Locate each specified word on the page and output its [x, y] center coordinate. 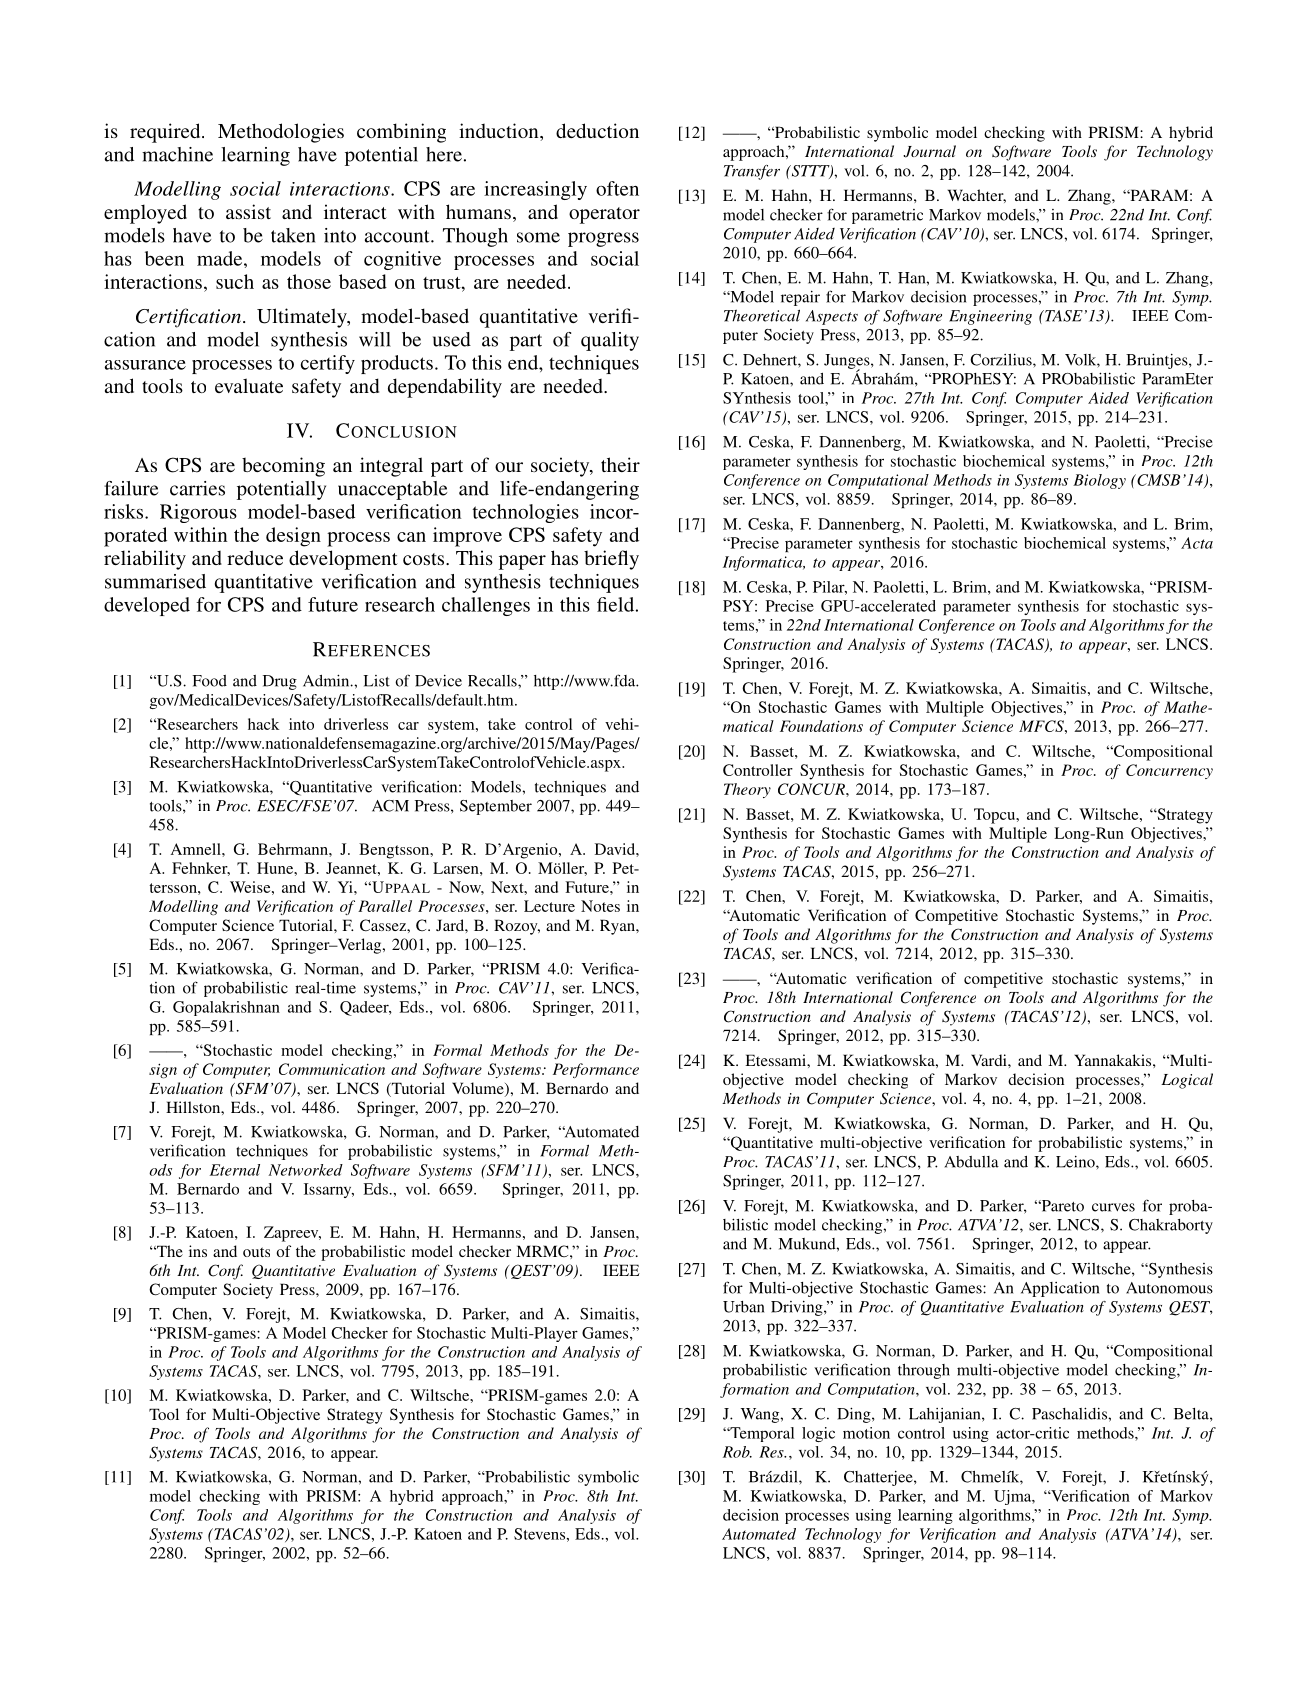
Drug [280, 682]
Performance [596, 1070]
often [617, 188]
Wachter [977, 196]
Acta [1197, 543]
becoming [283, 467]
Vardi [990, 1060]
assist [248, 211]
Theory [747, 790]
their [620, 464]
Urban [743, 1307]
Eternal [235, 1170]
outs [256, 1252]
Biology [1099, 481]
